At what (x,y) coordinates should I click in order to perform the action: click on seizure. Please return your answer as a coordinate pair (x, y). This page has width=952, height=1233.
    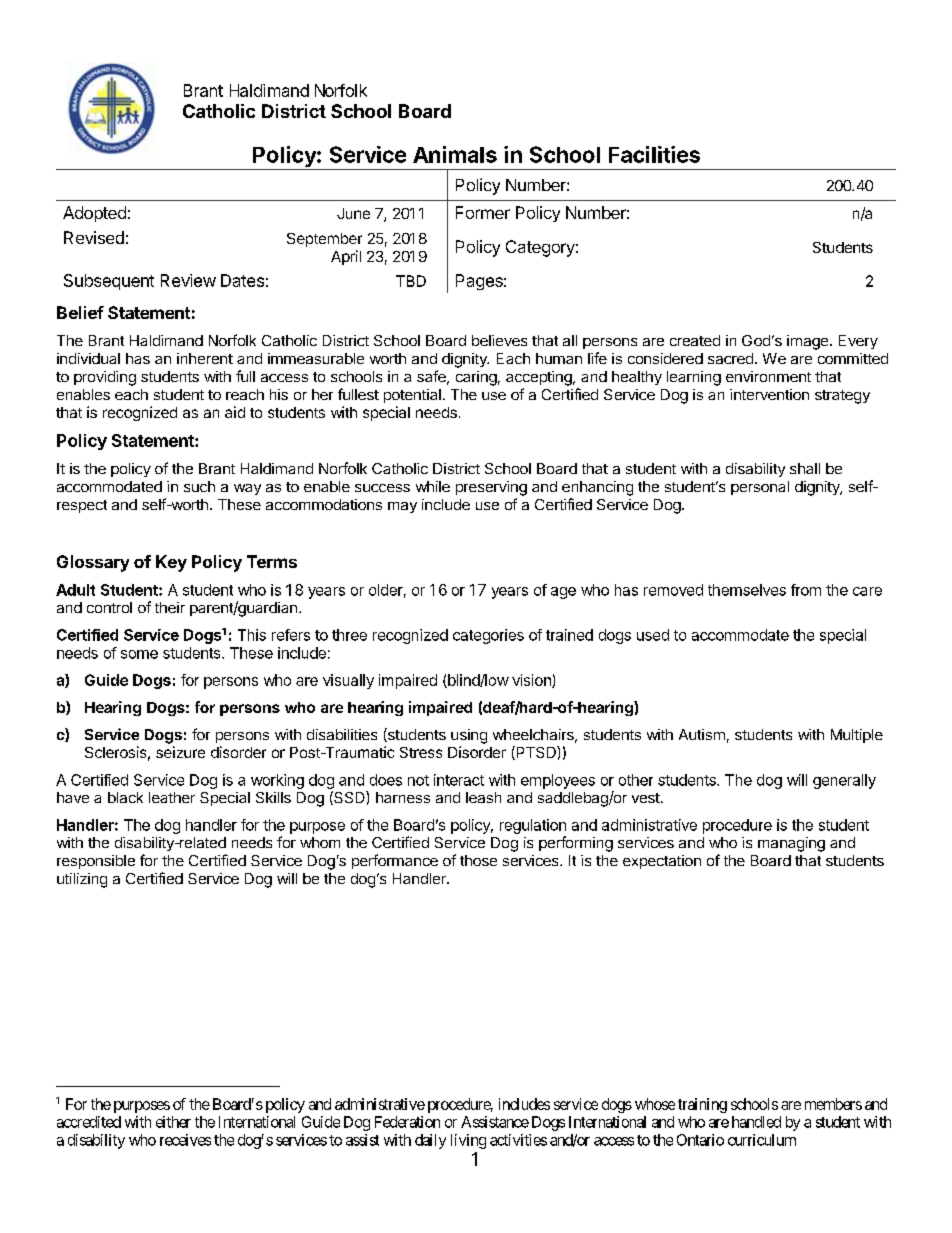
    Looking at the image, I should click on (180, 752).
